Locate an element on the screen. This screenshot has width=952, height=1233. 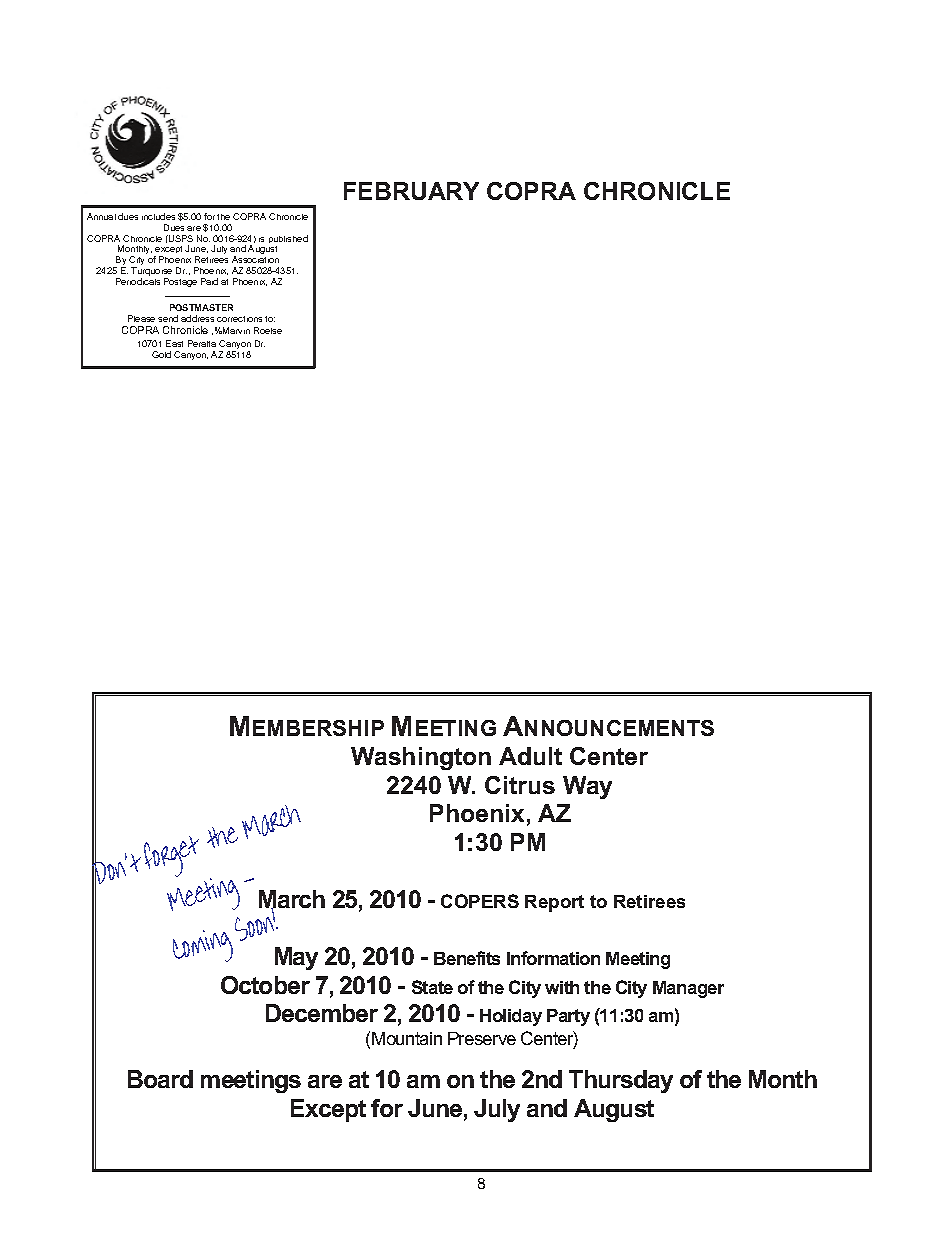
FEBRUARY is located at coordinates (411, 191).
